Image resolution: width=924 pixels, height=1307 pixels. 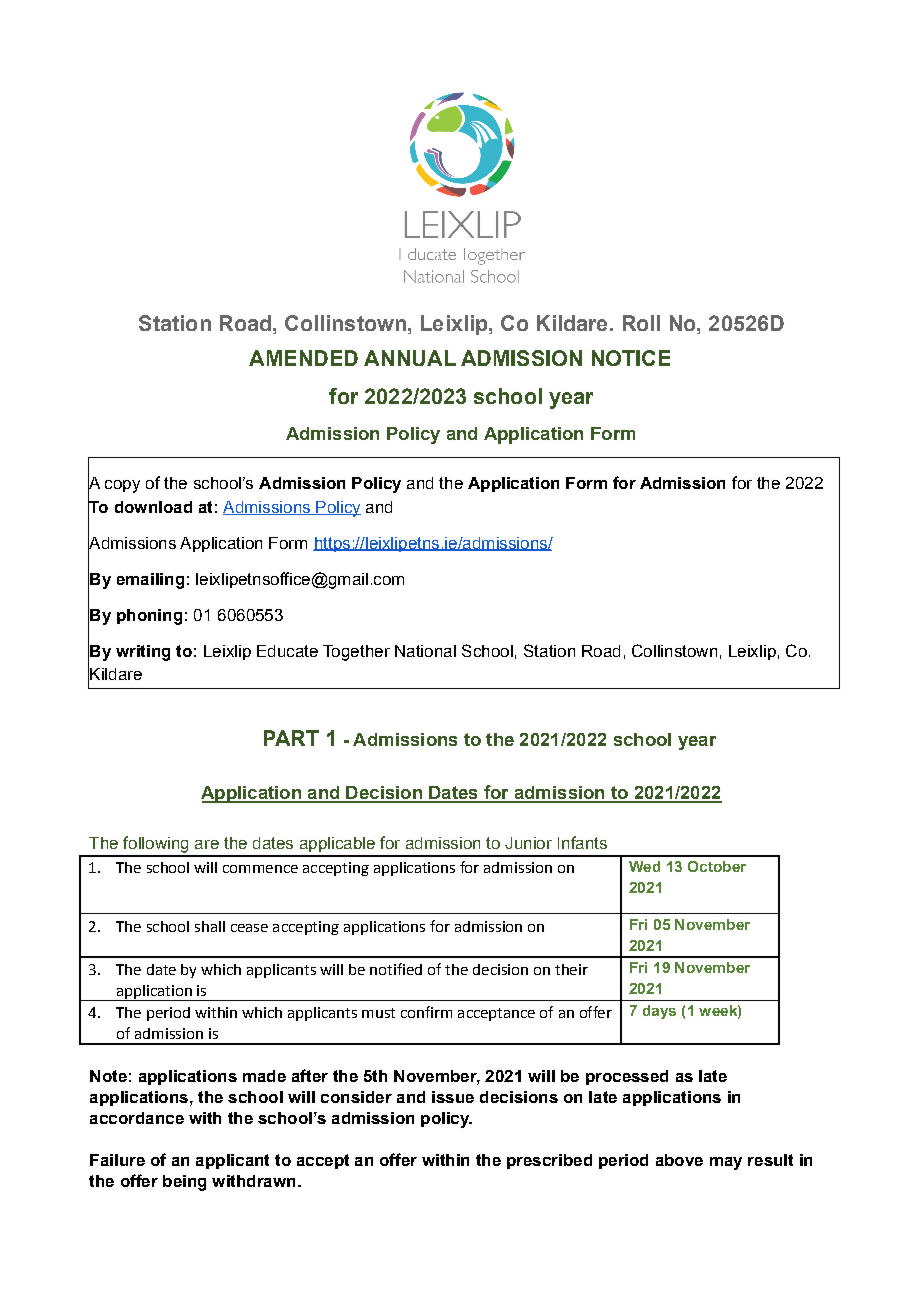 What do you see at coordinates (679, 1160) in the document?
I see `above` at bounding box center [679, 1160].
